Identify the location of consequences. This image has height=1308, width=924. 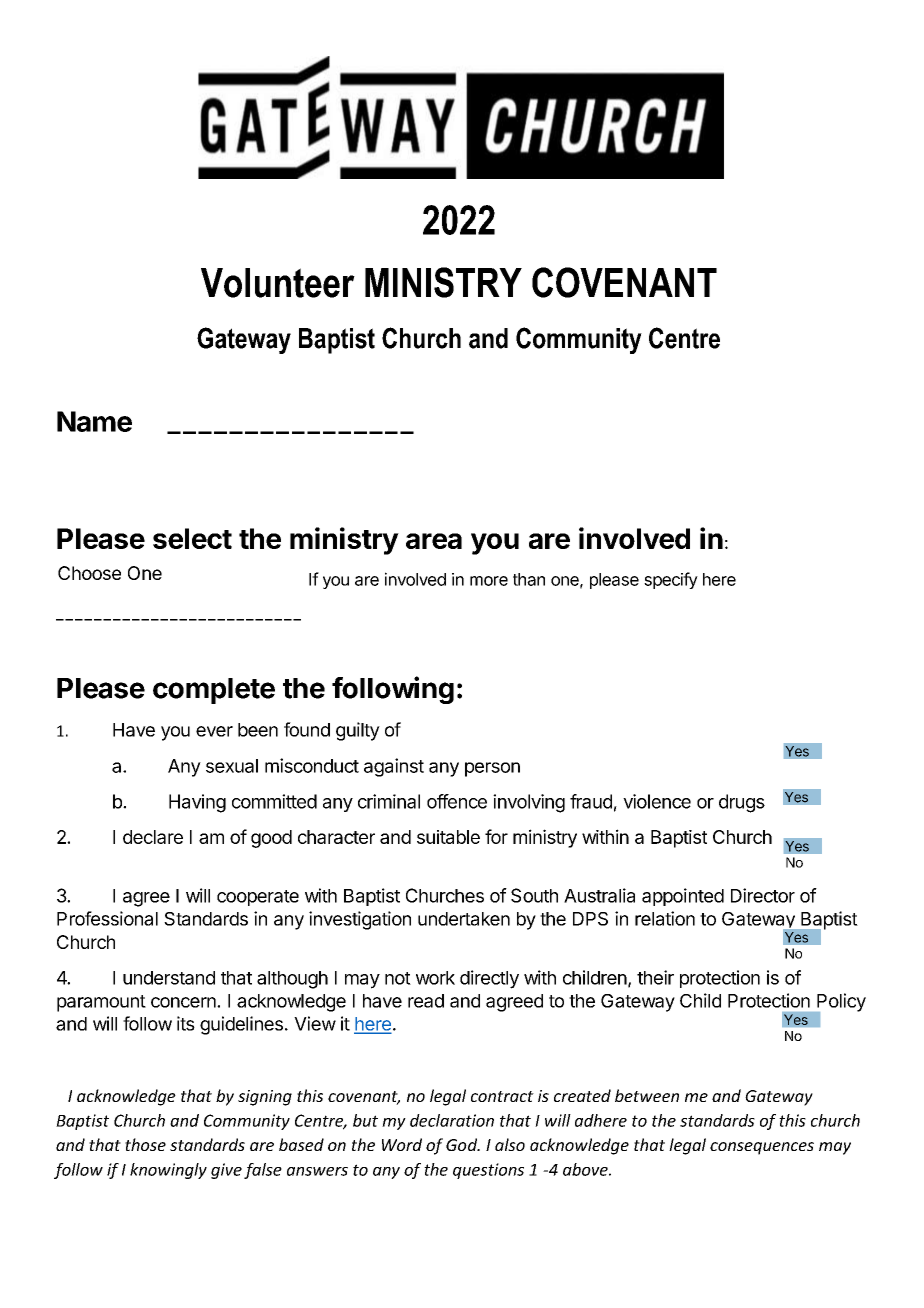
(762, 1148).
